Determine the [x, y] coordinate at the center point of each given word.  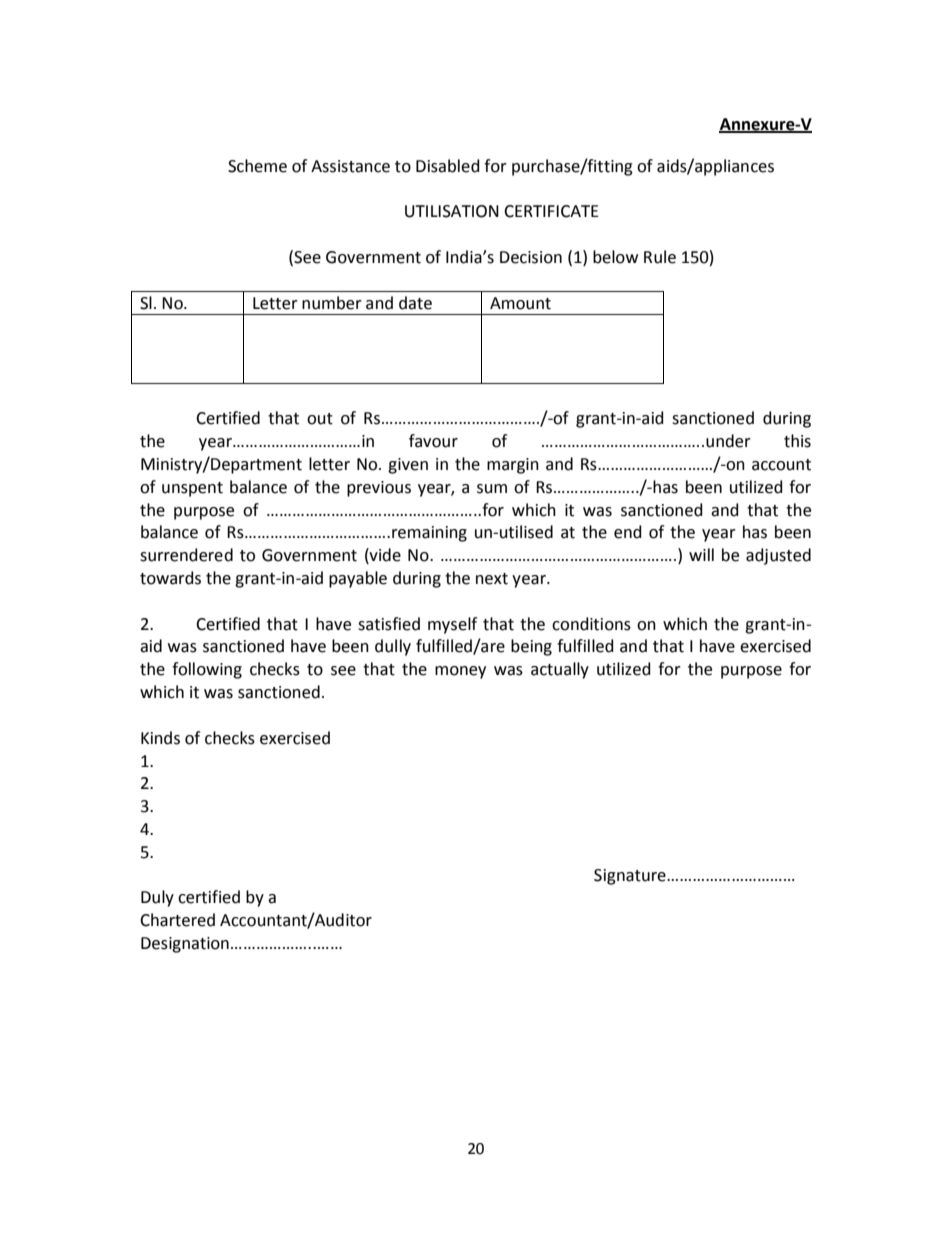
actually [560, 670]
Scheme [257, 166]
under [728, 441]
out [320, 419]
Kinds [160, 738]
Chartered [177, 920]
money [460, 672]
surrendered [186, 555]
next [492, 579]
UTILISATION [452, 211]
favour [433, 441]
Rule [660, 257]
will [701, 554]
